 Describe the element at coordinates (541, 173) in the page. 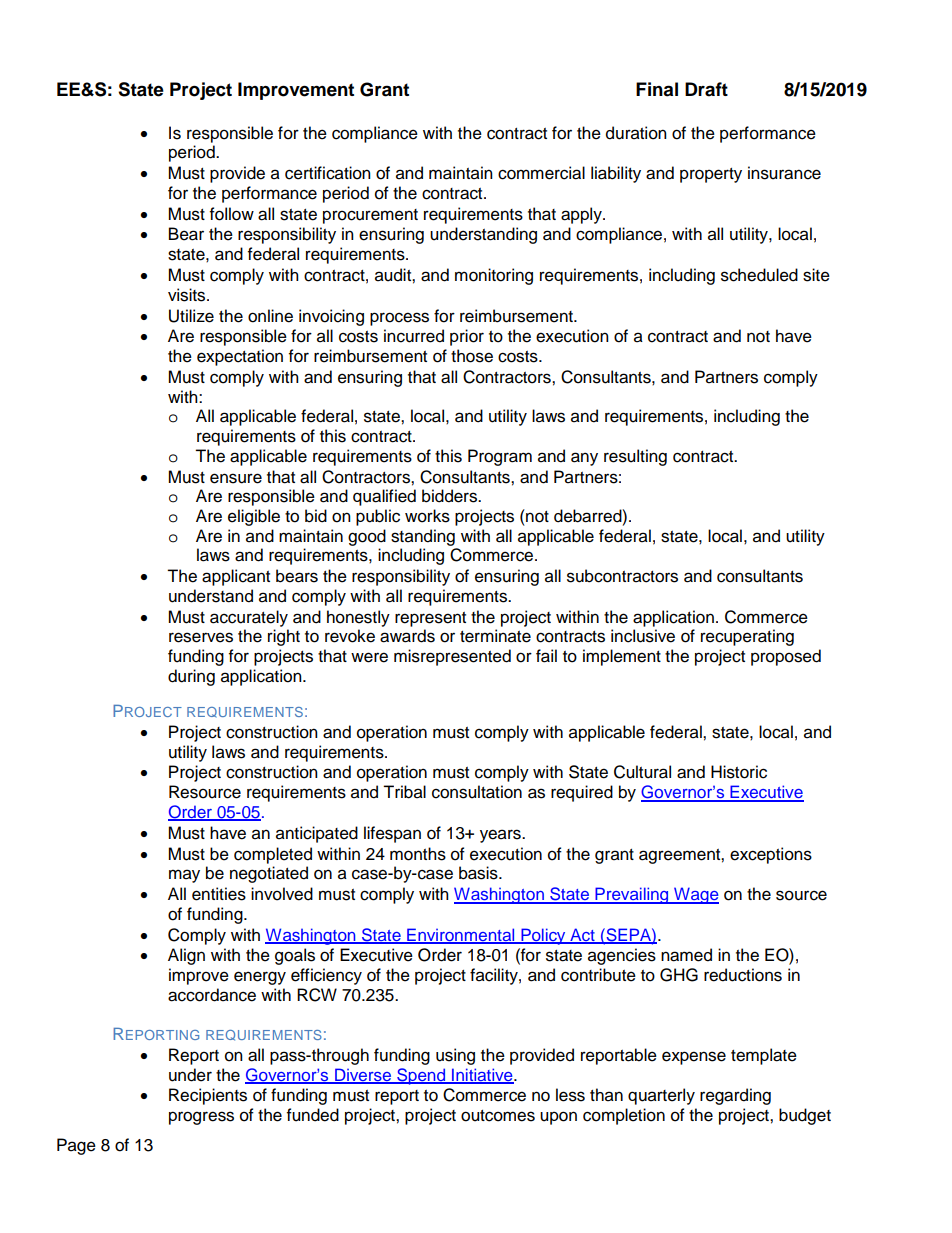

I see `commercial` at that location.
